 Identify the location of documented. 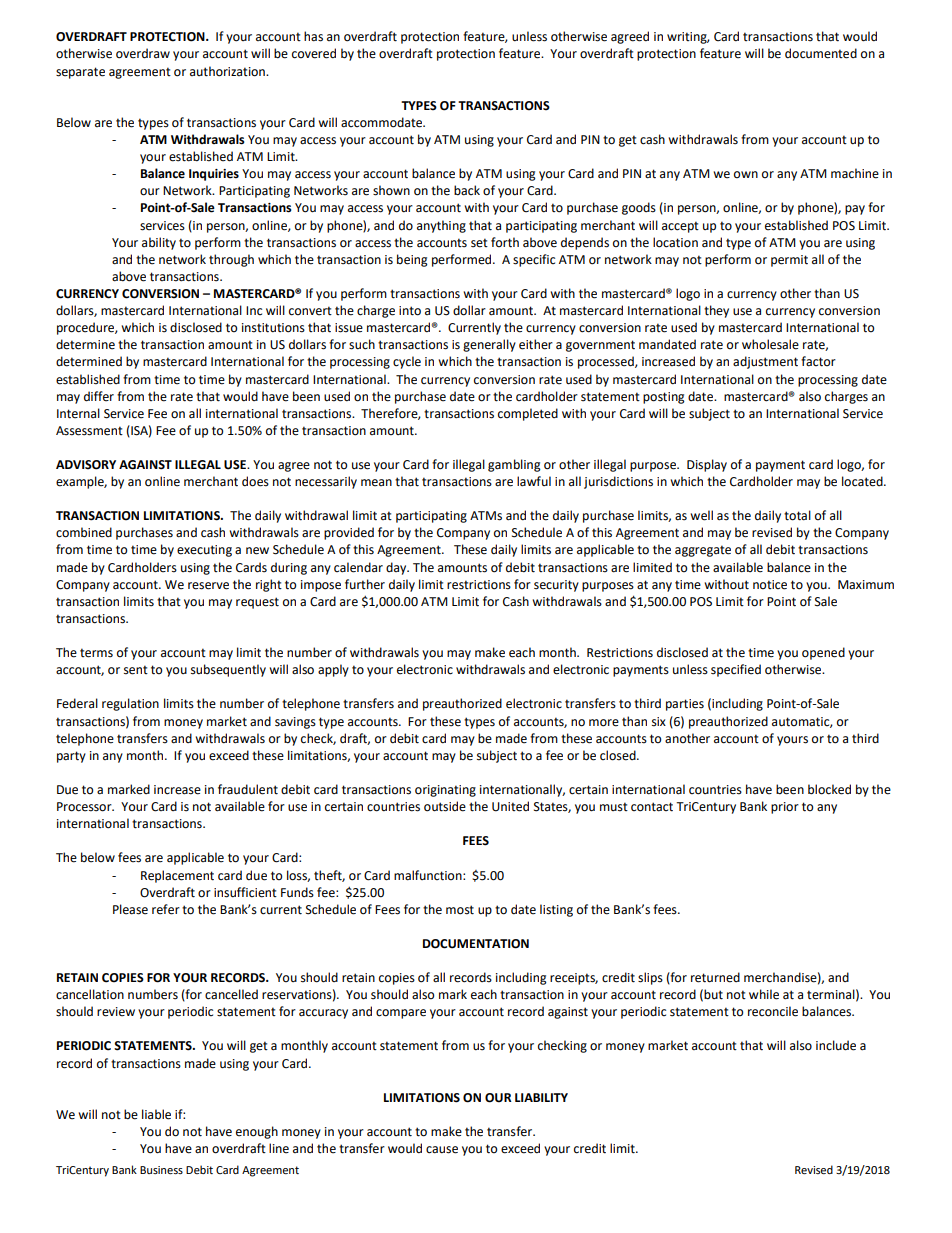
(821, 53).
